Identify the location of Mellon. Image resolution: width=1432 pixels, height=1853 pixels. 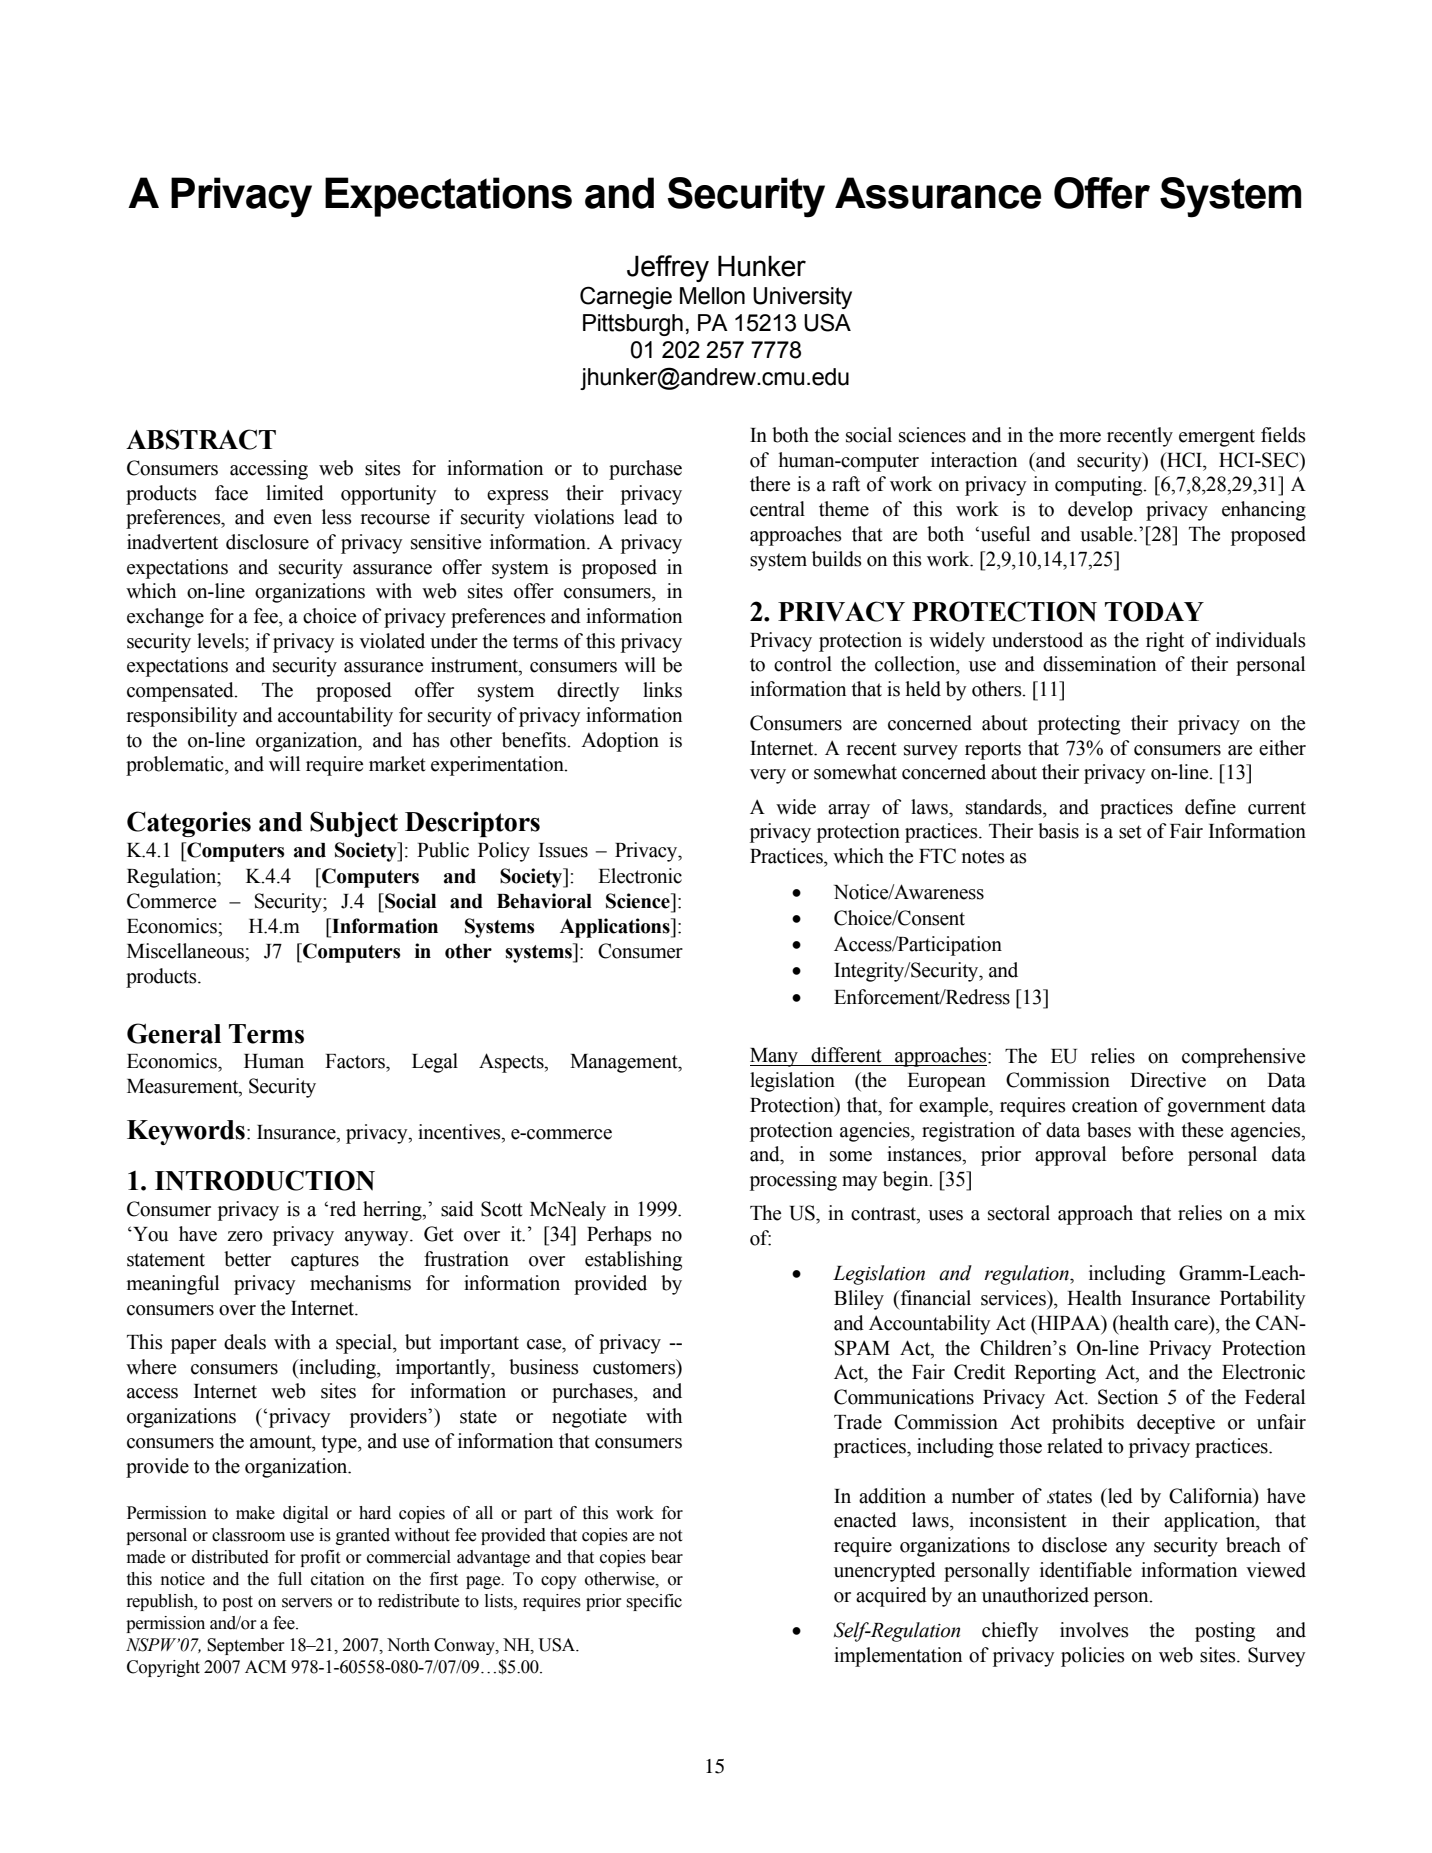
(712, 296).
